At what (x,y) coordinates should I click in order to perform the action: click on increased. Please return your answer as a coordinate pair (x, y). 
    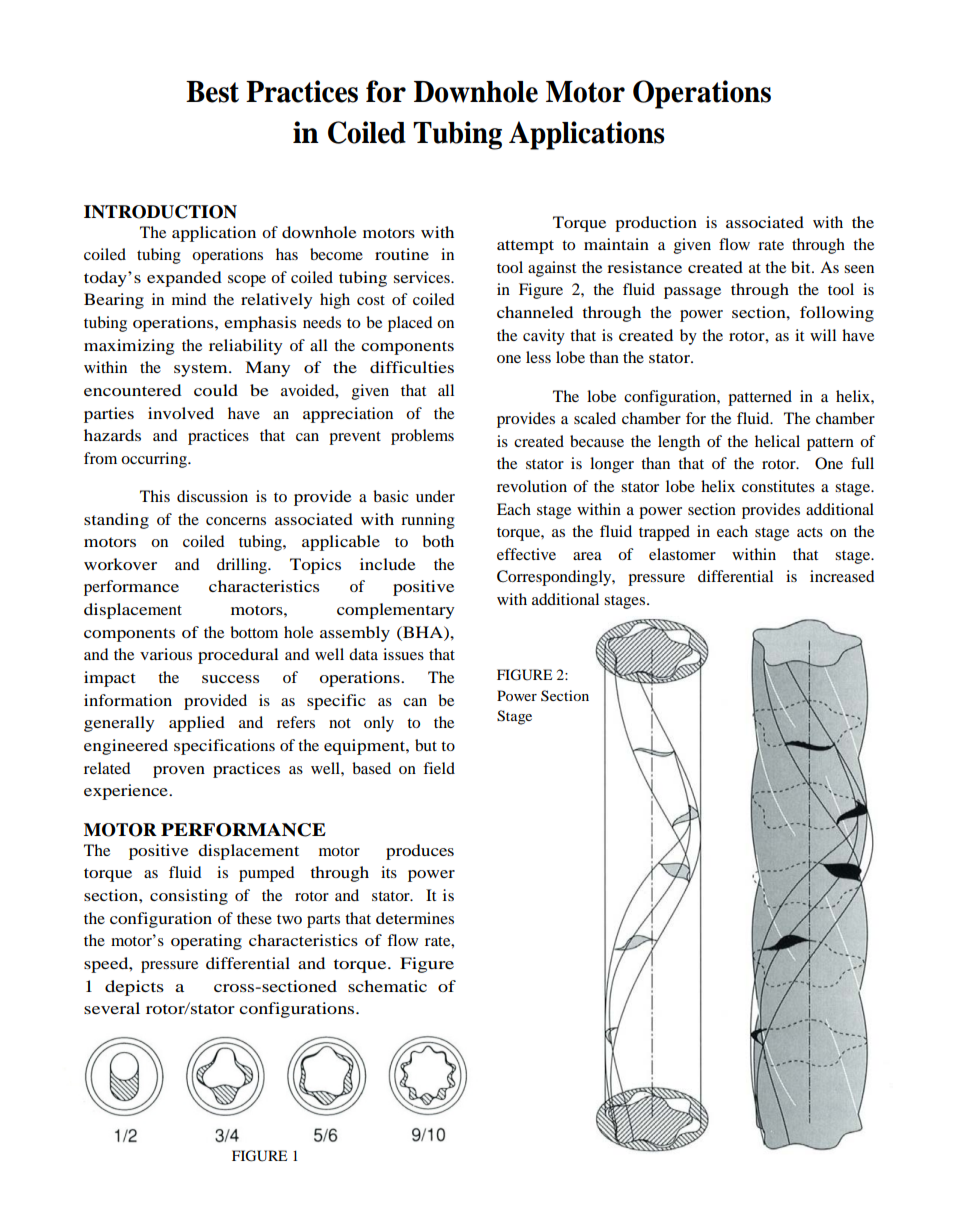
    Looking at the image, I should click on (842, 576).
